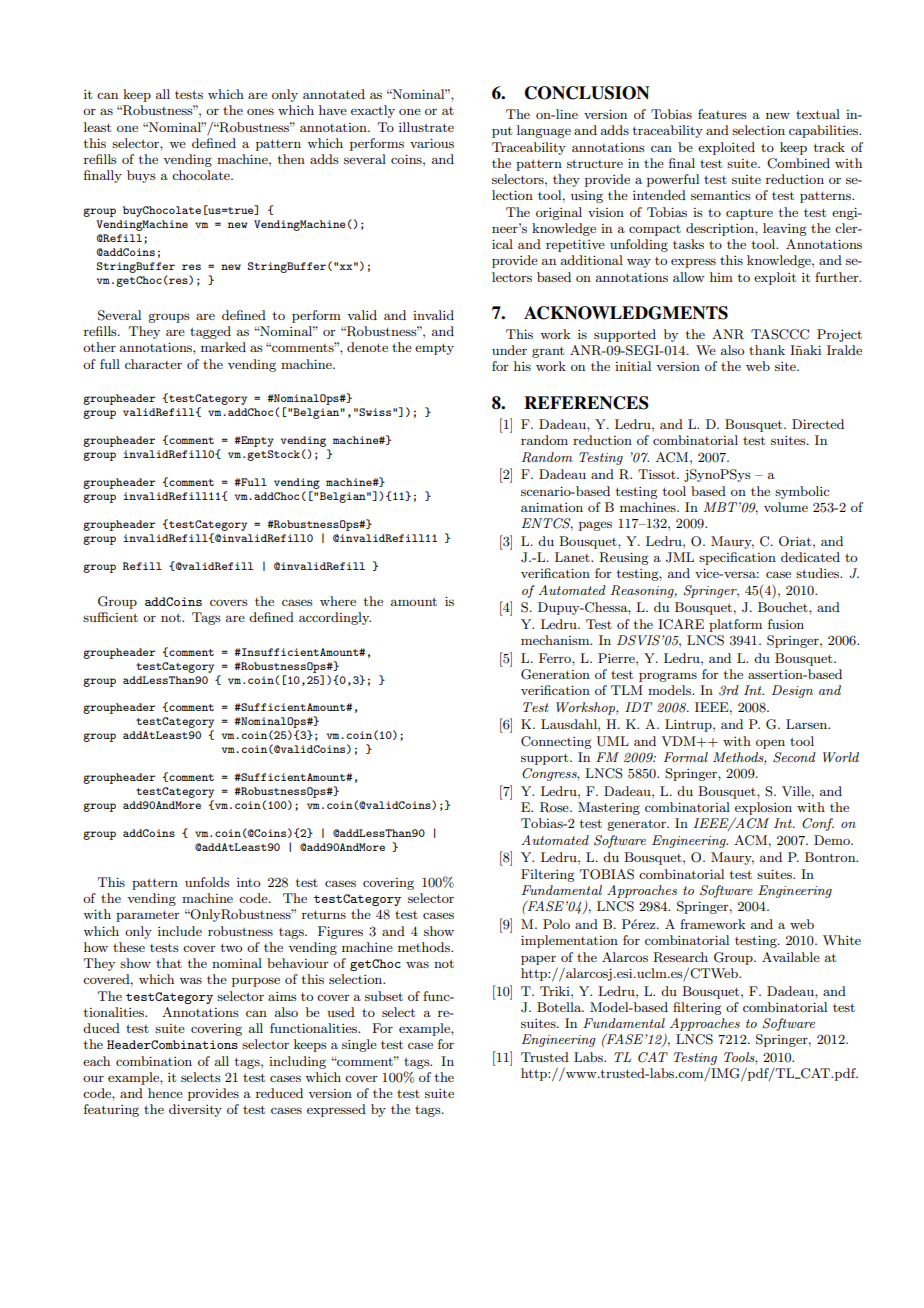  What do you see at coordinates (165, 1093) in the page?
I see `hence` at bounding box center [165, 1093].
